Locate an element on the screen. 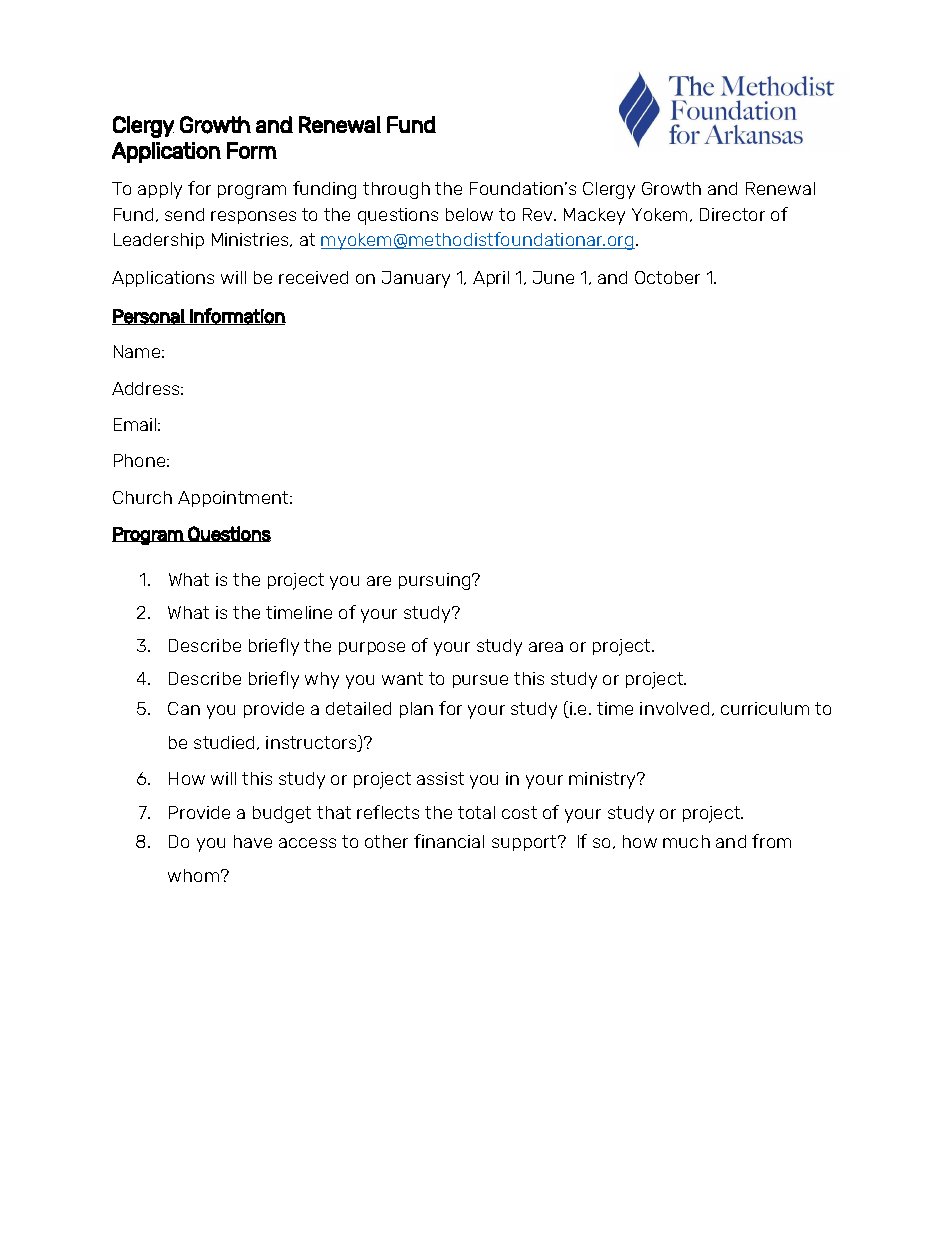 This screenshot has height=1233, width=952. send is located at coordinates (184, 214).
